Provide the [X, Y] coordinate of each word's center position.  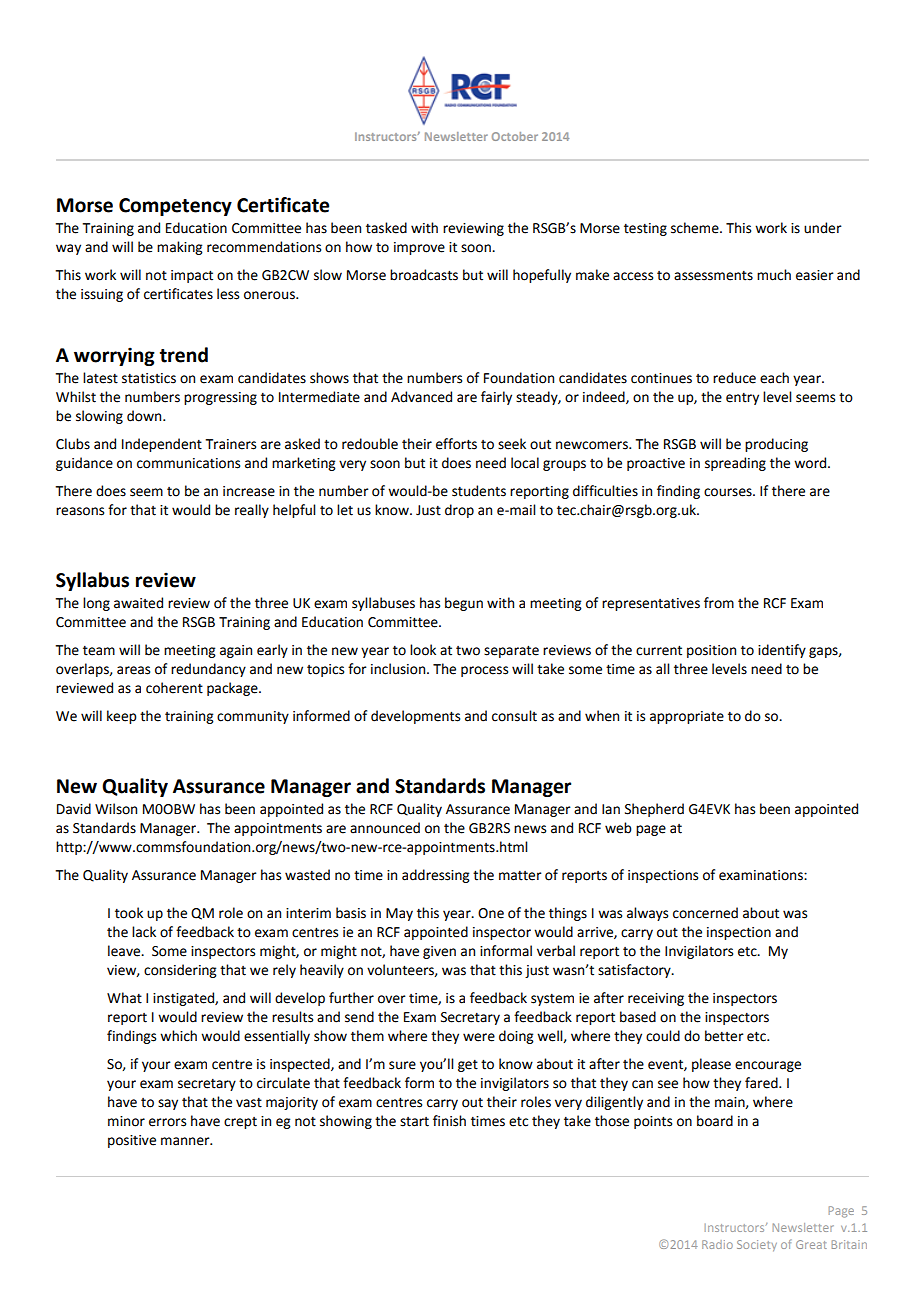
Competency [175, 207]
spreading [735, 464]
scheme [696, 228]
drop [459, 511]
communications [188, 463]
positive [132, 1141]
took [129, 913]
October [515, 136]
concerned [705, 913]
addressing [436, 876]
